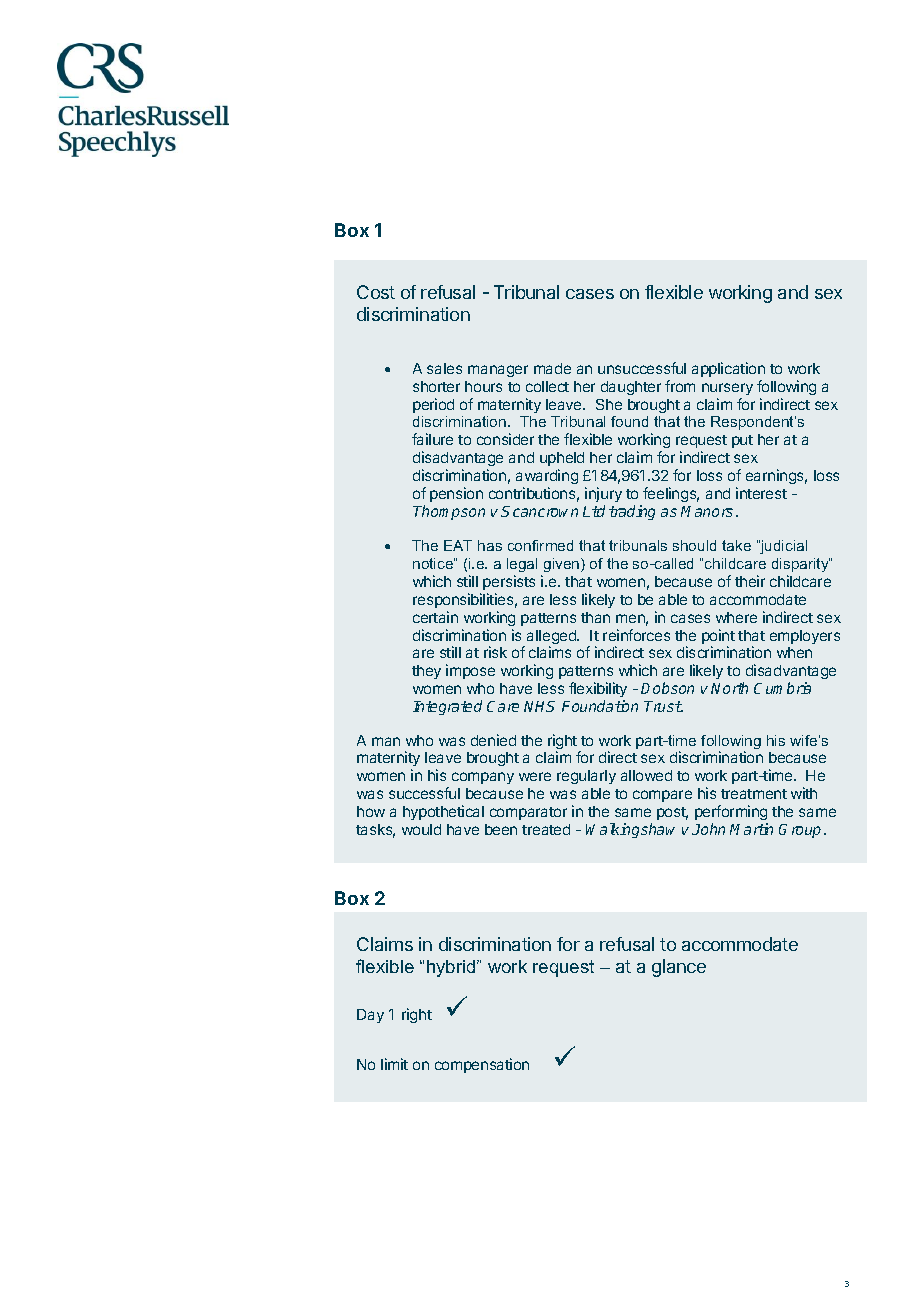  Describe the element at coordinates (563, 565) in the screenshot. I see `given` at that location.
